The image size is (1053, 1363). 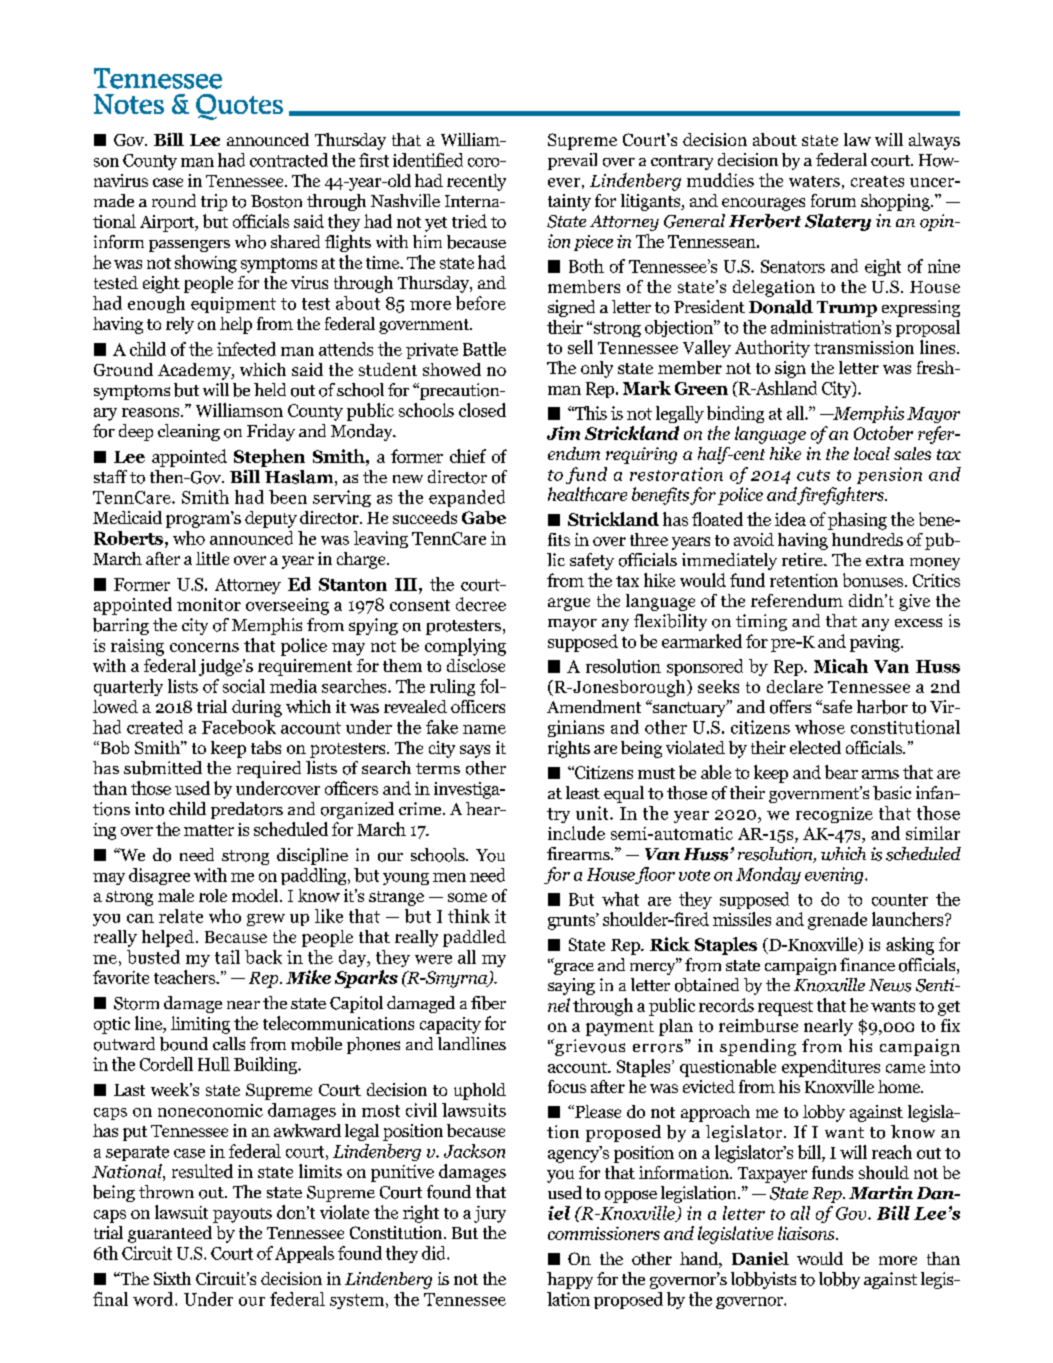 What do you see at coordinates (867, 964) in the screenshot?
I see `finance` at bounding box center [867, 964].
